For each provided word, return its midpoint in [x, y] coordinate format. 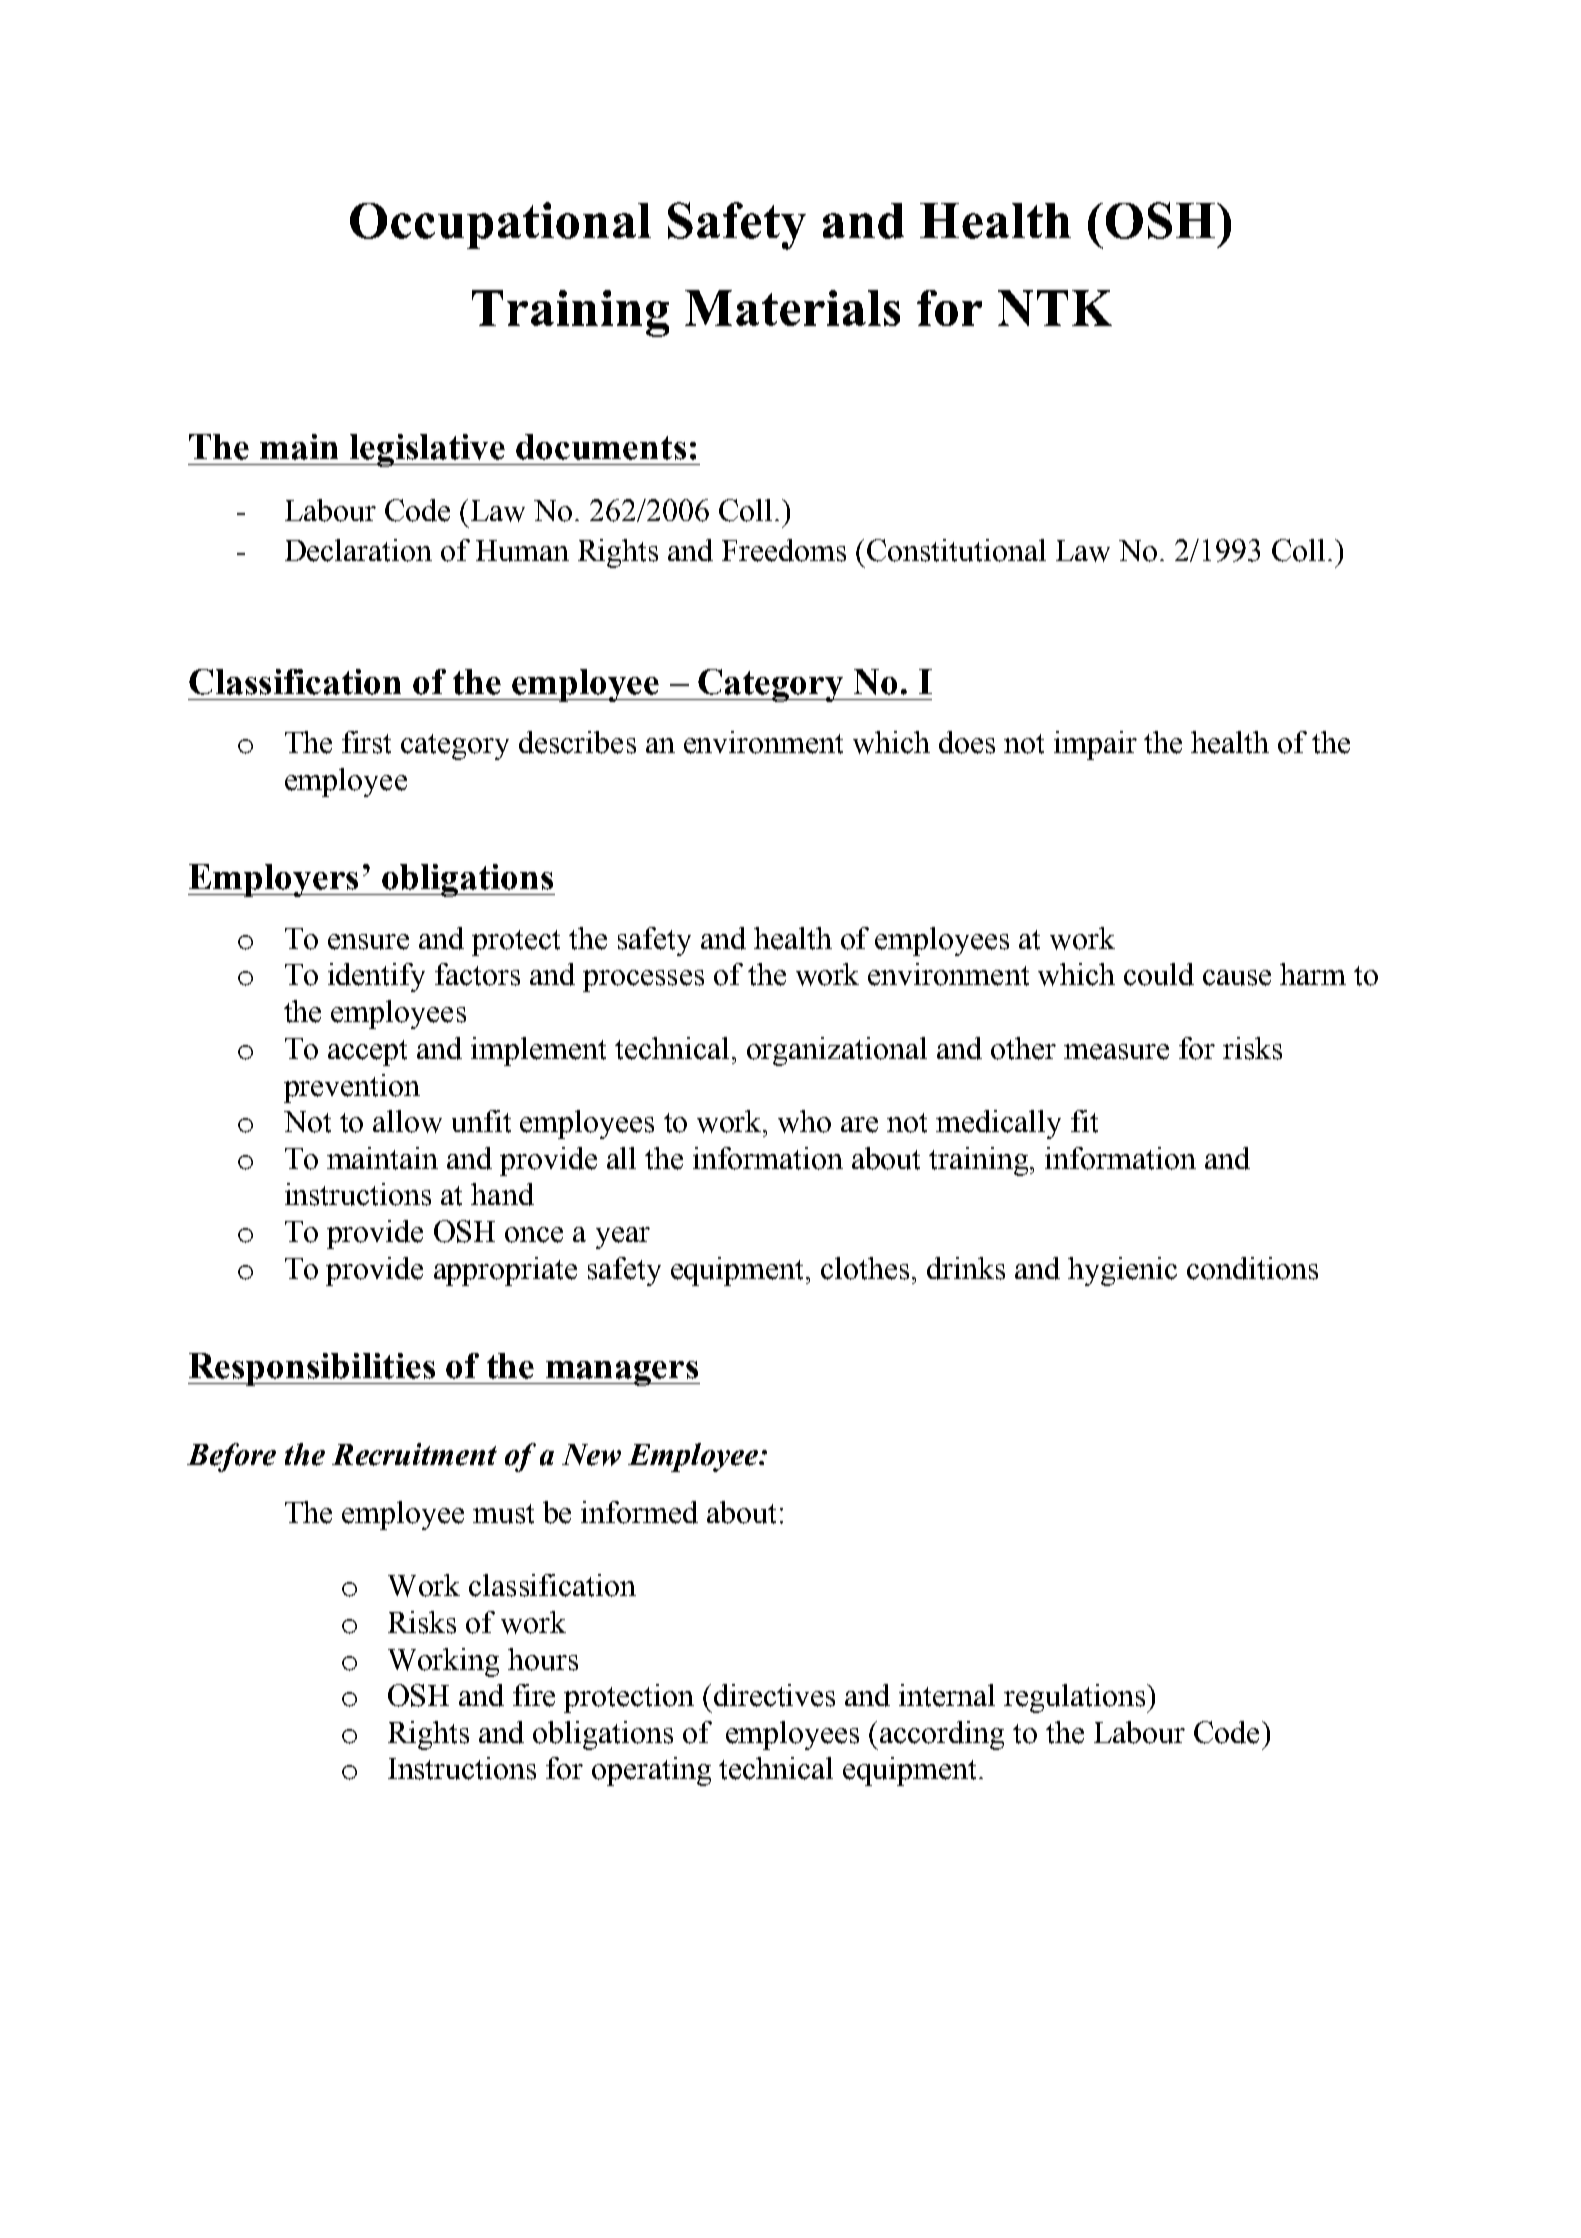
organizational [837, 1051]
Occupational [500, 225]
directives [774, 1695]
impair [1095, 745]
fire [534, 1695]
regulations [1076, 1698]
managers [622, 1373]
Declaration [358, 550]
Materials [792, 308]
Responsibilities [312, 1369]
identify [376, 977]
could [1159, 974]
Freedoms [784, 550]
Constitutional [956, 550]
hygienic [1122, 1271]
